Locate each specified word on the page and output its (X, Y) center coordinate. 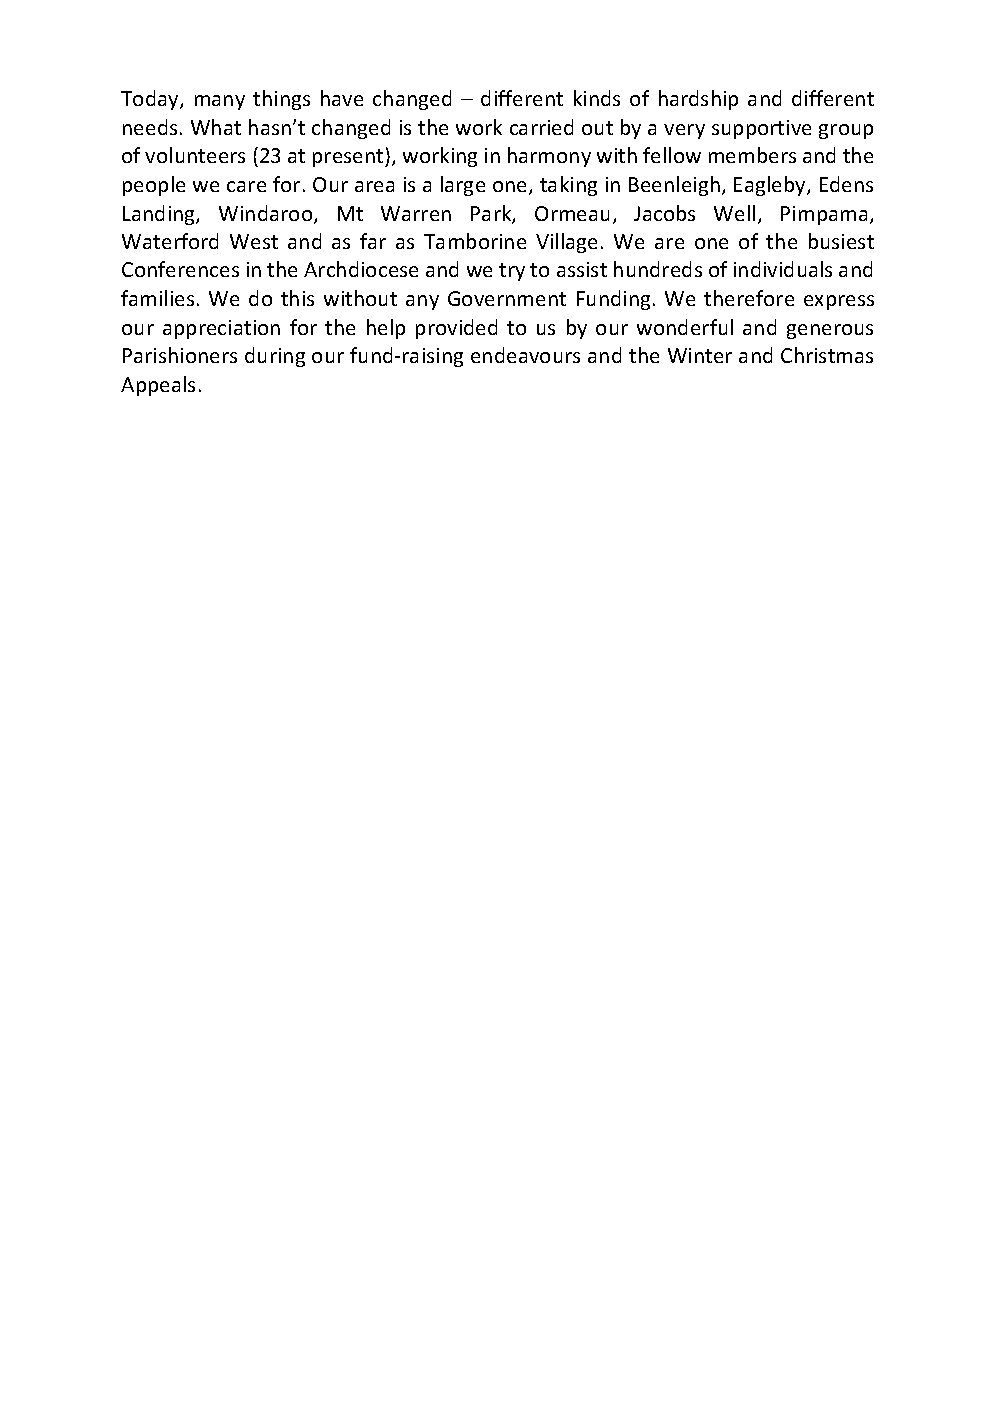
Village (566, 243)
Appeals (158, 386)
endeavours (525, 355)
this (297, 298)
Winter (700, 355)
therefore (749, 298)
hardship (698, 100)
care (246, 186)
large (463, 186)
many (220, 102)
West (254, 241)
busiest (841, 241)
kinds (597, 98)
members (752, 155)
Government (507, 298)
